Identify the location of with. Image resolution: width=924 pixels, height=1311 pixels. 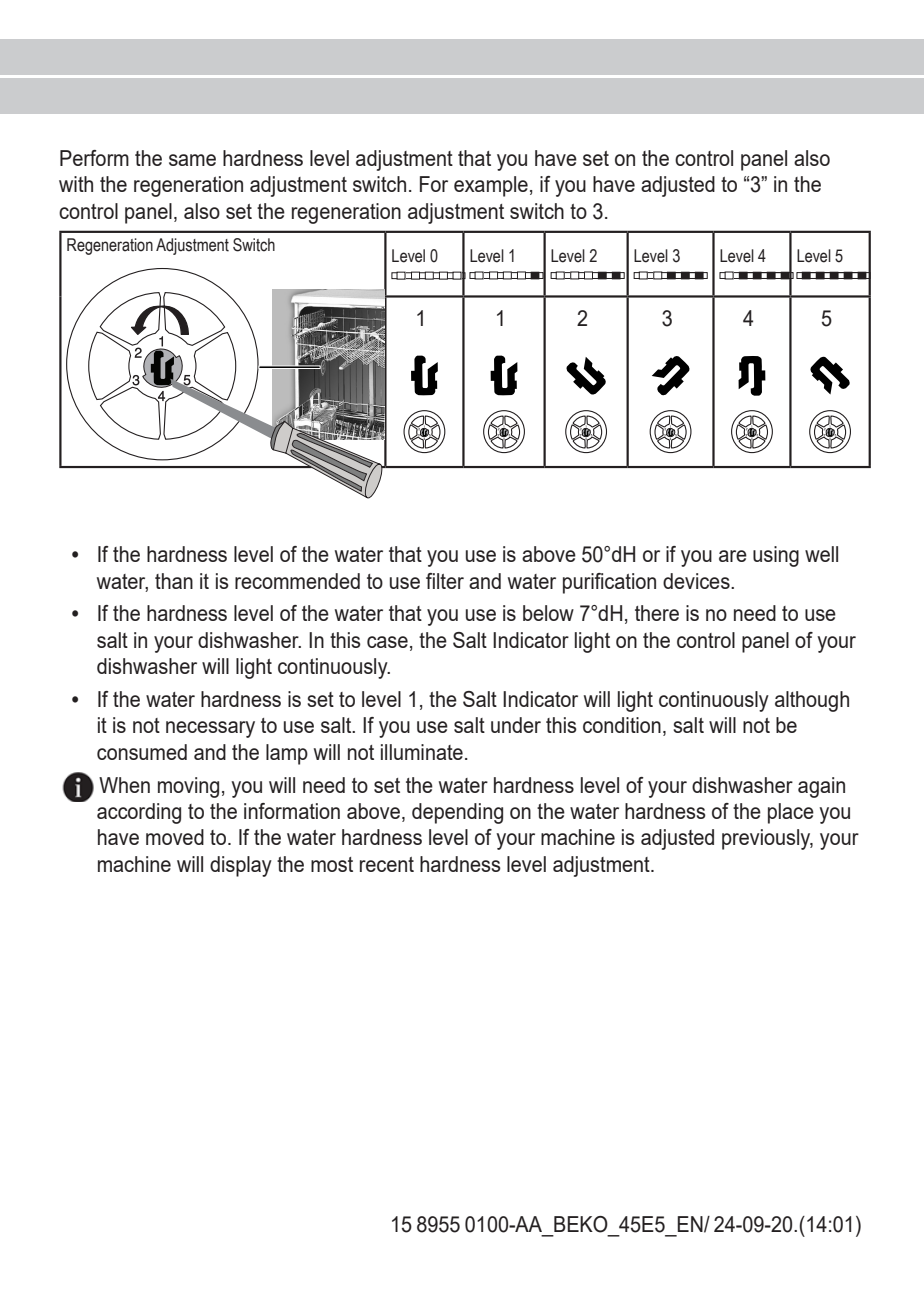
(76, 184).
